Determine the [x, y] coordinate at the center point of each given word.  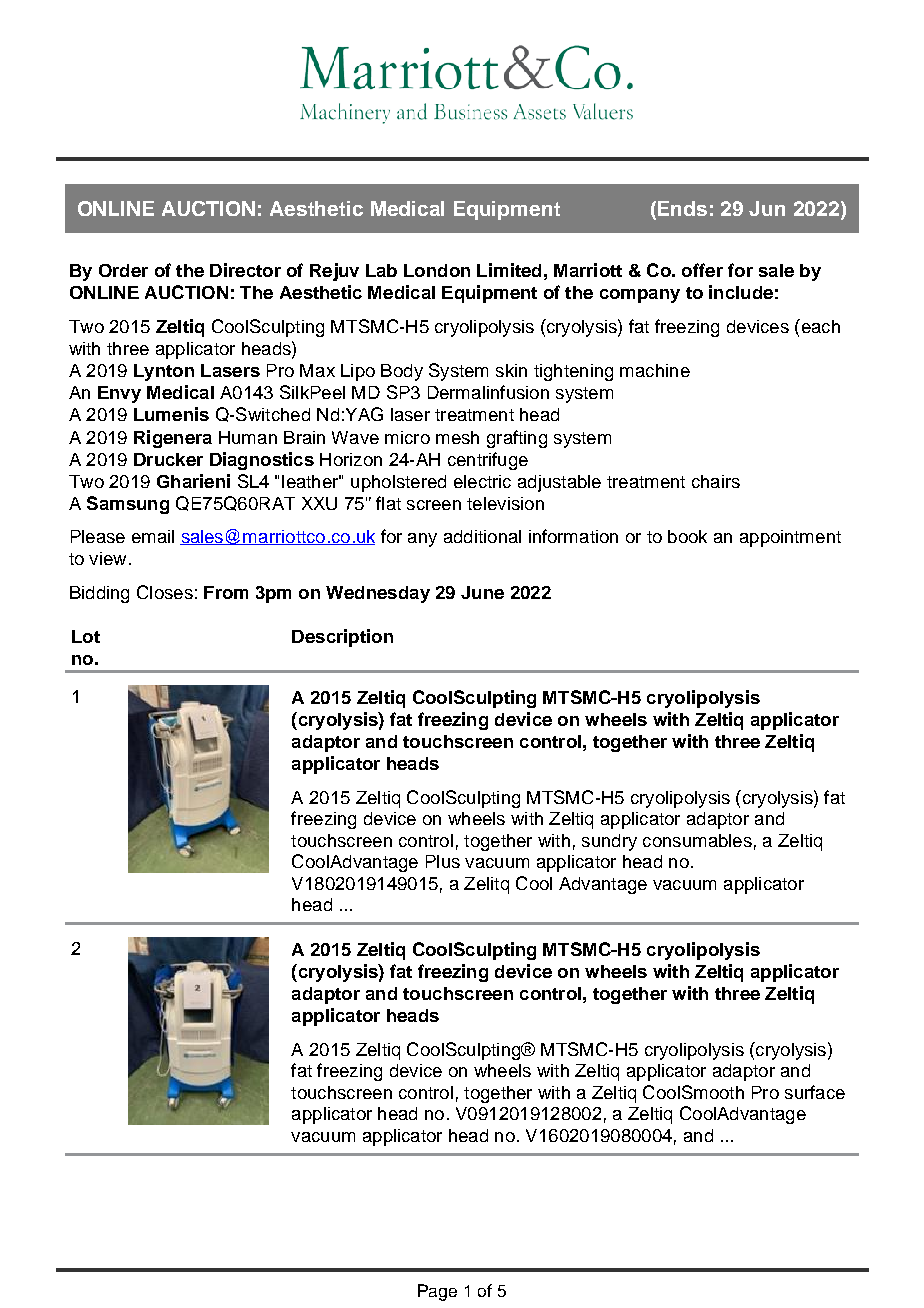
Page [437, 1292]
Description [342, 638]
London [437, 270]
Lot [86, 636]
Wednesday [378, 594]
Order [123, 270]
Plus [443, 861]
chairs [716, 481]
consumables [697, 840]
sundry [609, 842]
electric [482, 481]
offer [702, 270]
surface [815, 1092]
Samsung [128, 505]
